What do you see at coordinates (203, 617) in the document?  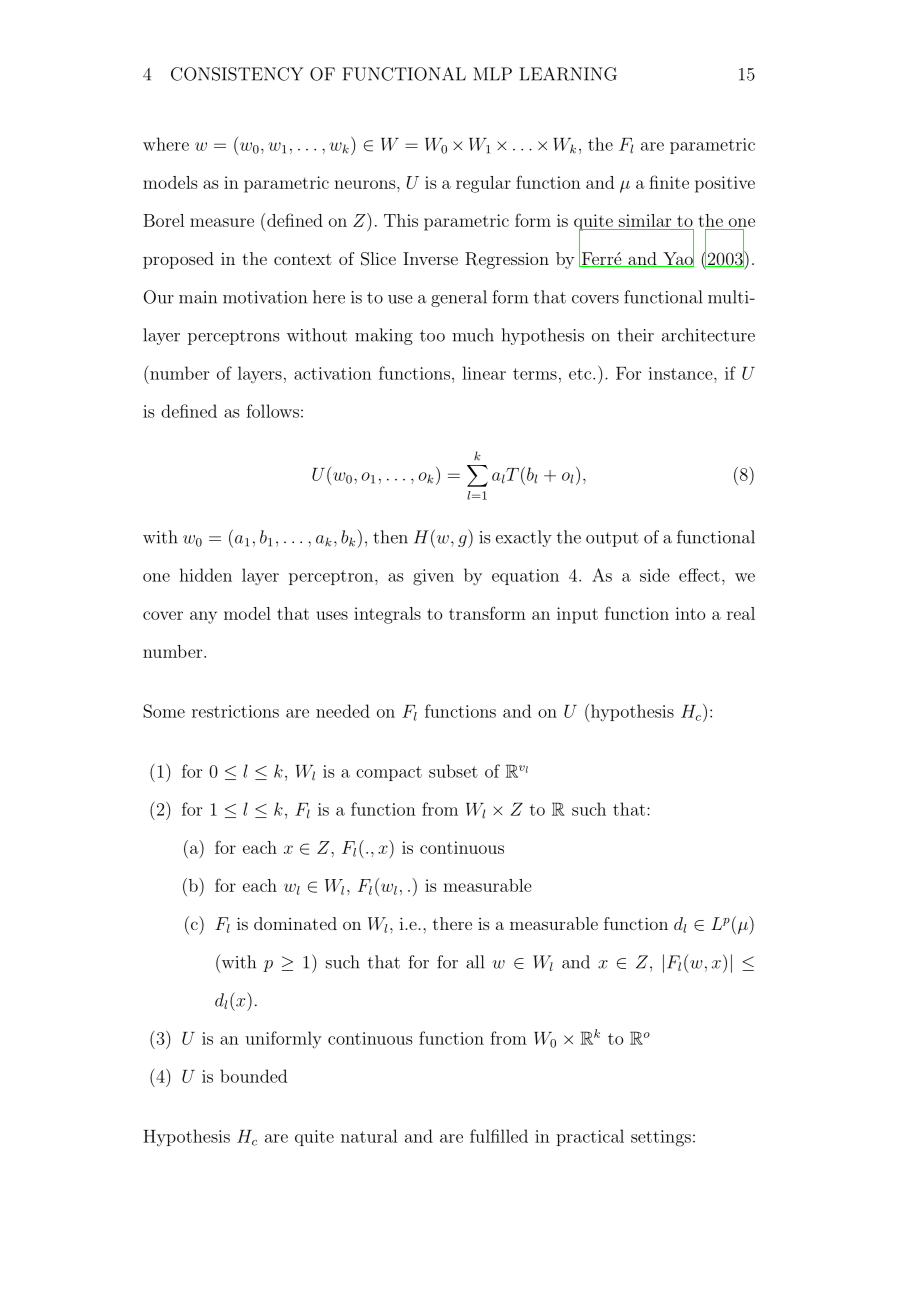 I see `any` at bounding box center [203, 617].
